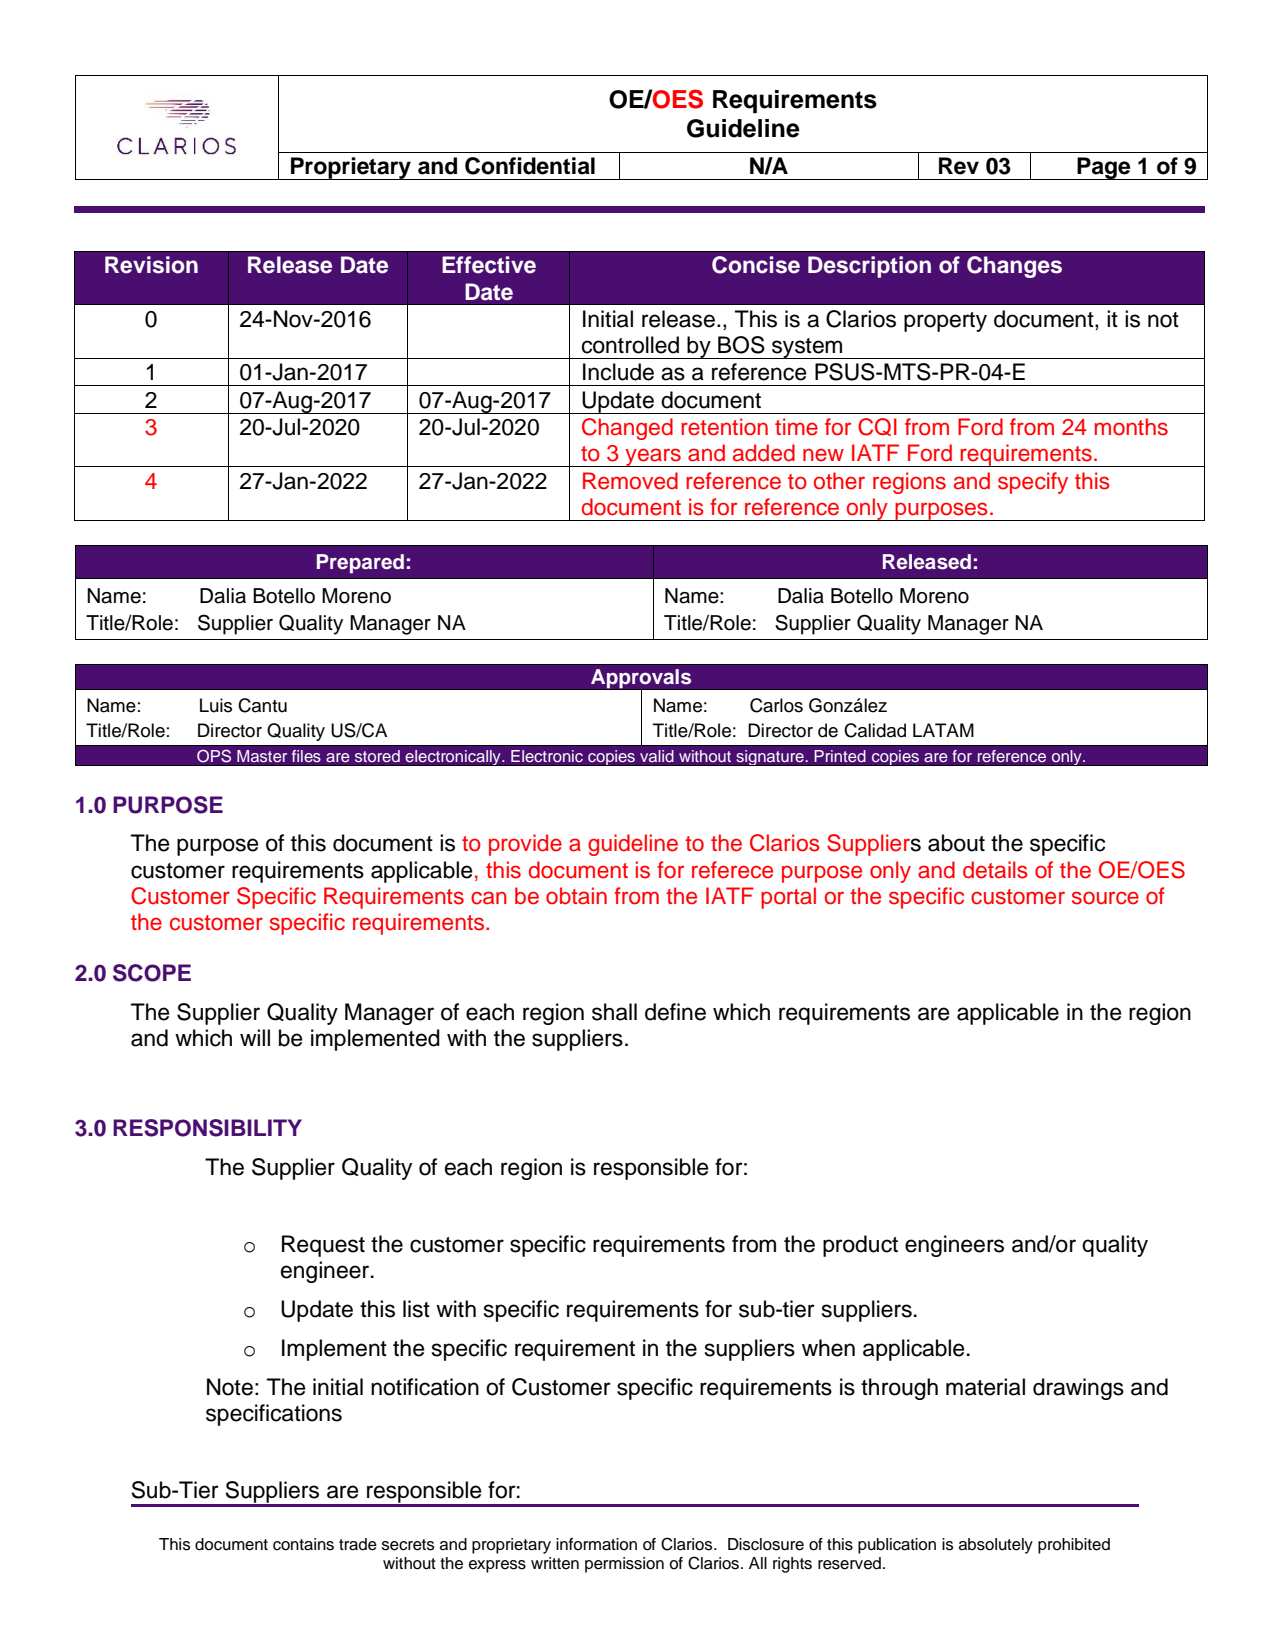 This screenshot has height=1643, width=1270. What do you see at coordinates (151, 265) in the screenshot?
I see `Revision` at bounding box center [151, 265].
